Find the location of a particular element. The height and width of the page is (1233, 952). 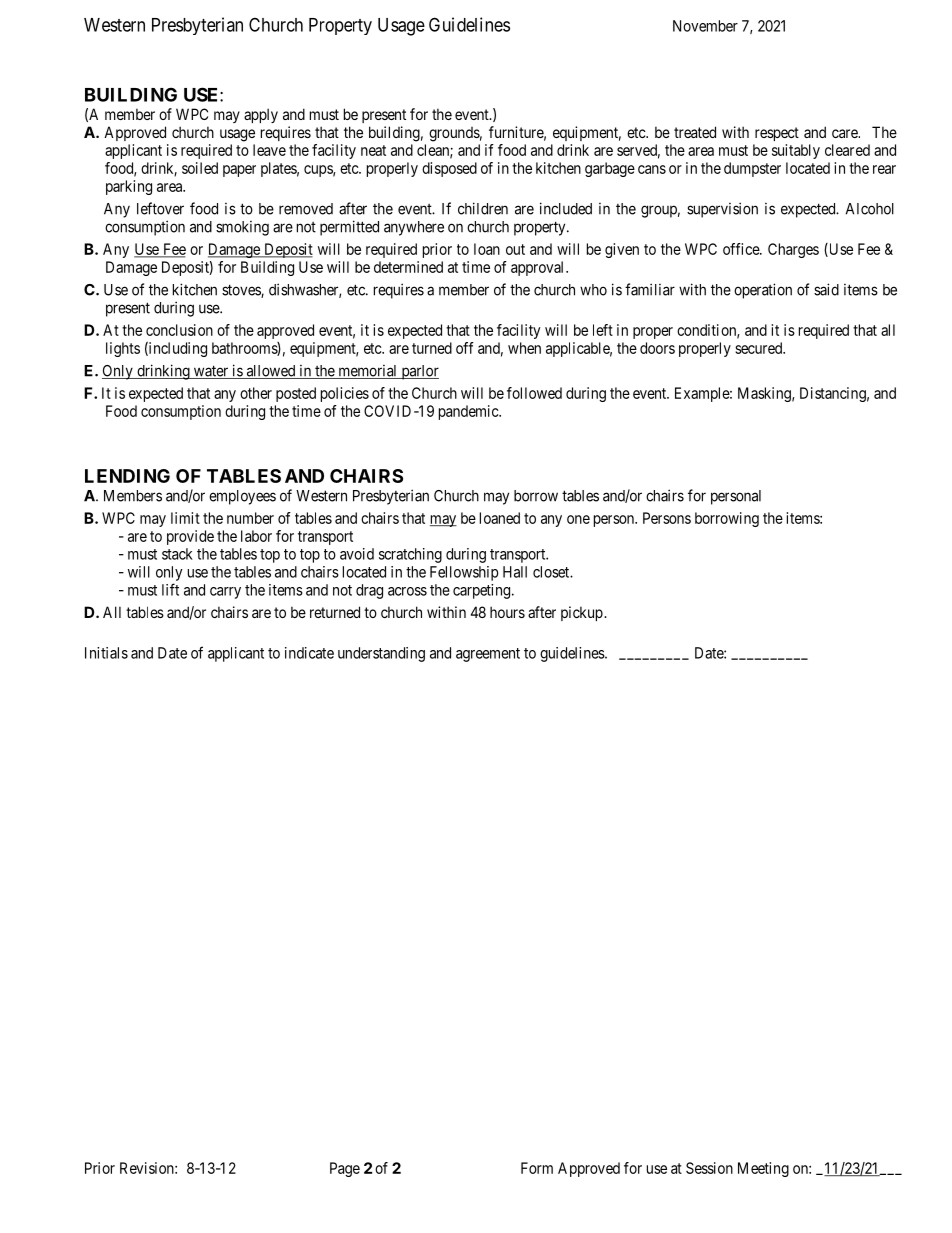

secured is located at coordinates (759, 348).
